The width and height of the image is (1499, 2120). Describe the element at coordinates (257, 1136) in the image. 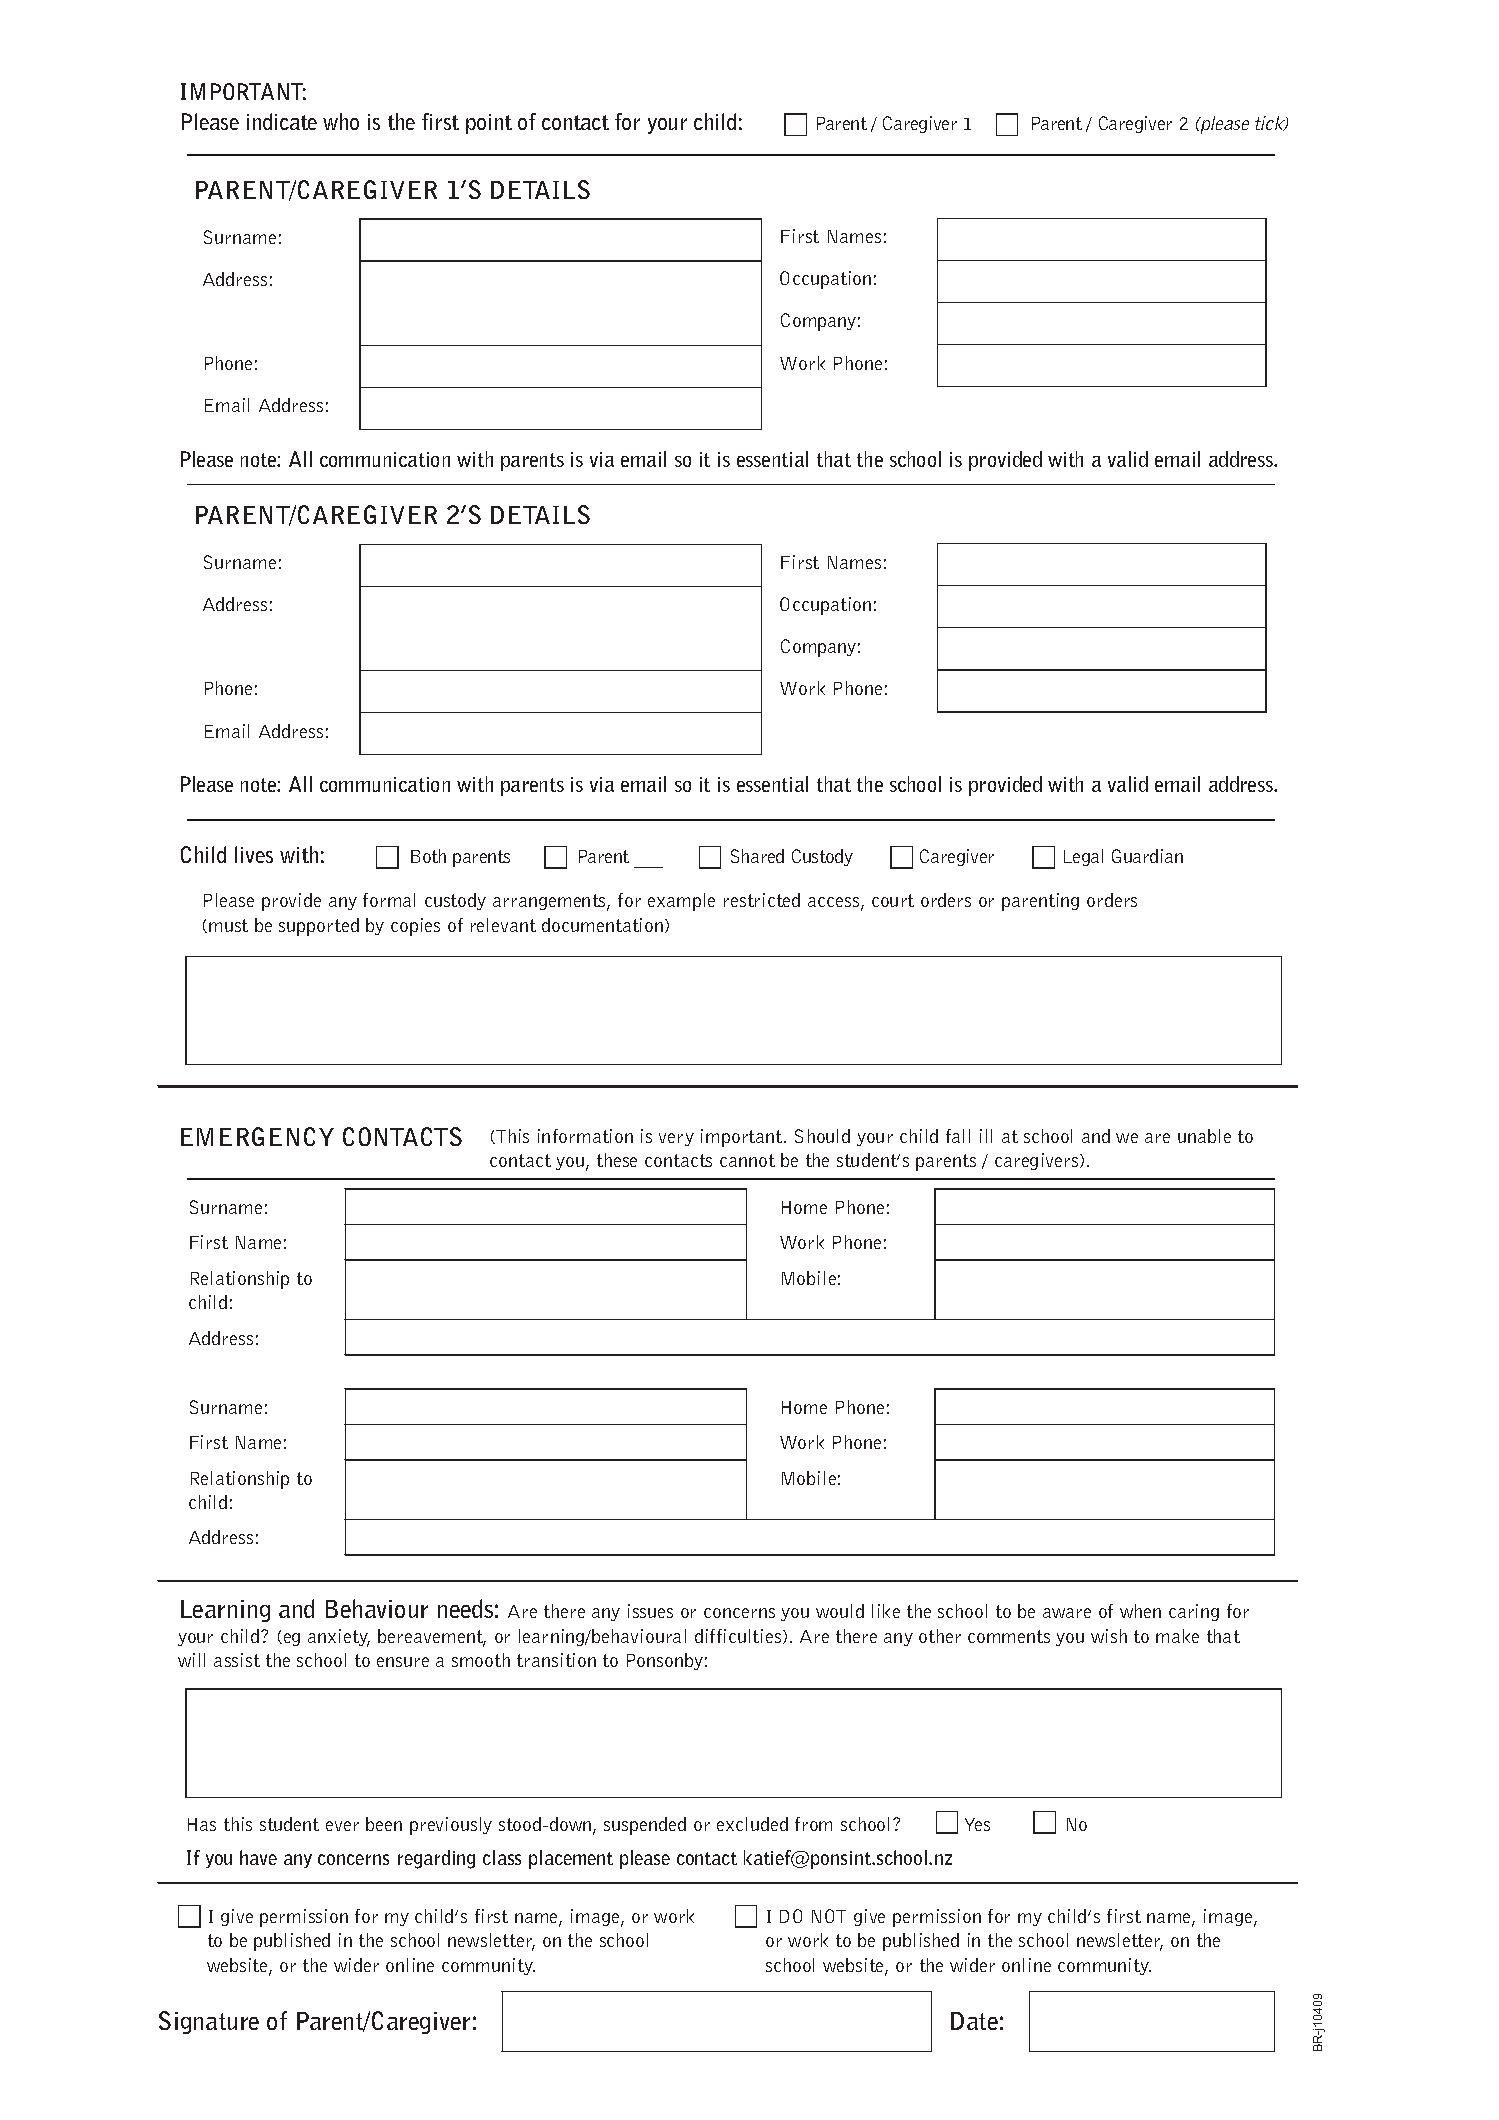

I see `EMERGENCY` at that location.
